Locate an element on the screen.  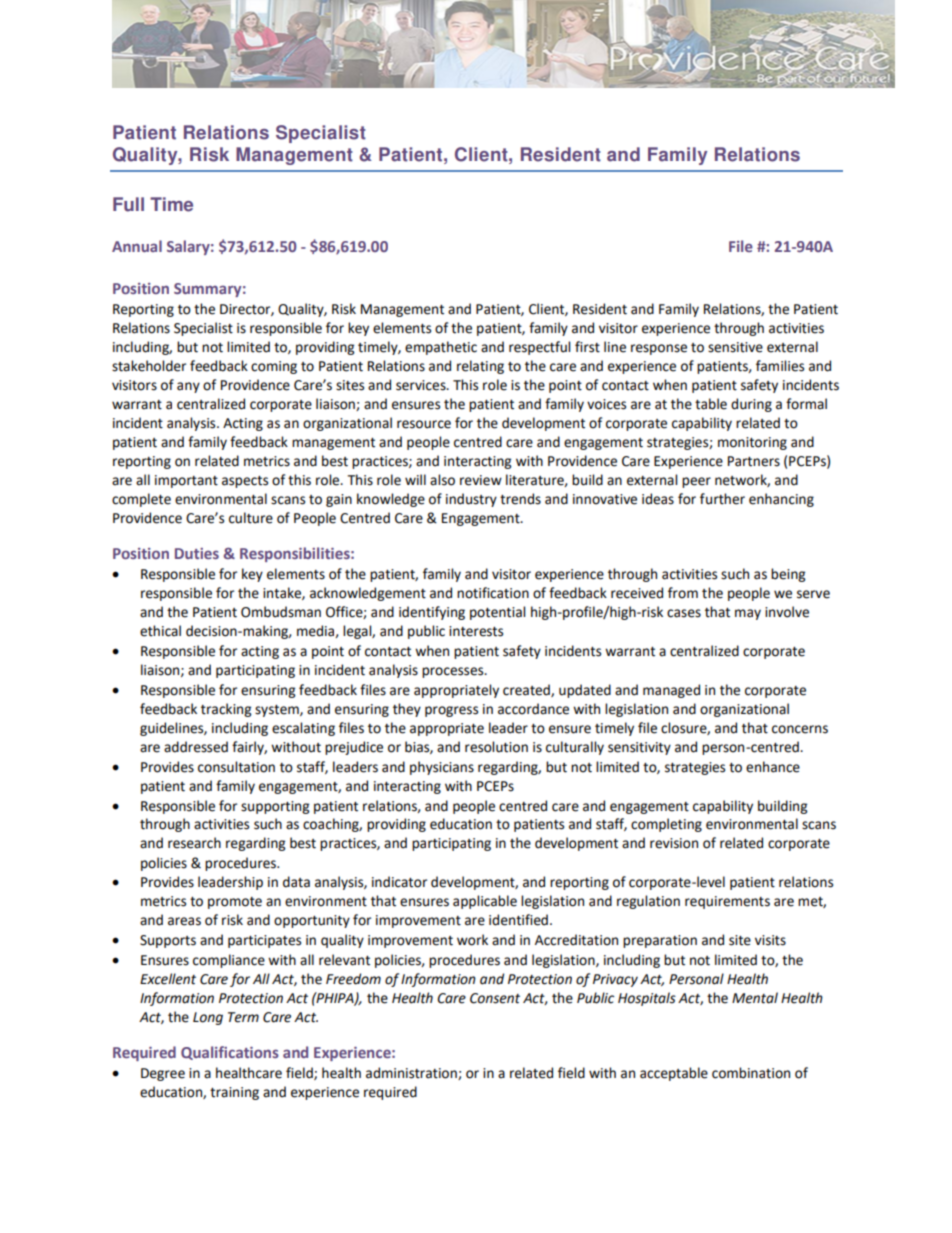
empathetic is located at coordinates (441, 348).
